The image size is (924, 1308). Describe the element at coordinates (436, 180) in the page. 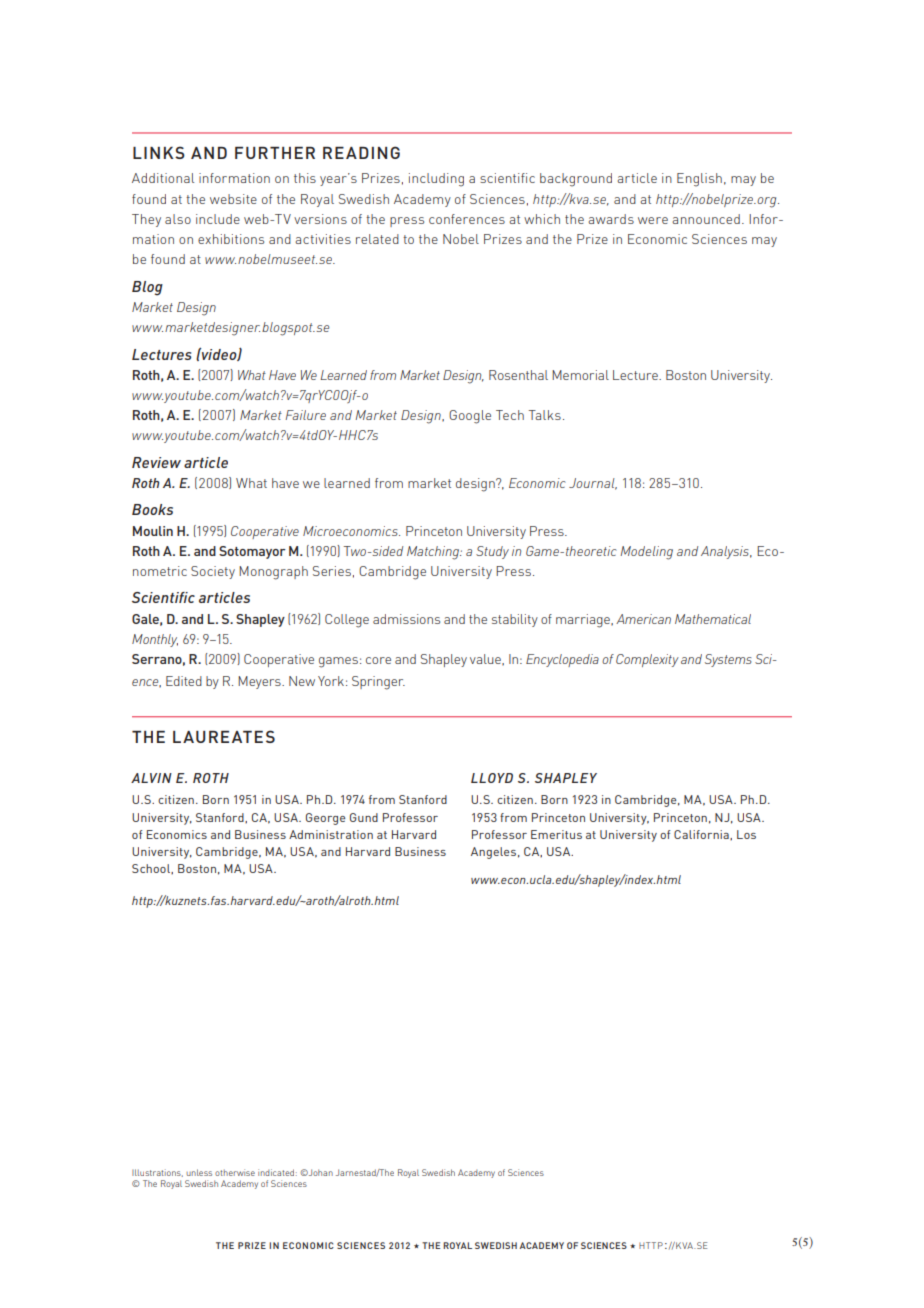

I see `including` at that location.
